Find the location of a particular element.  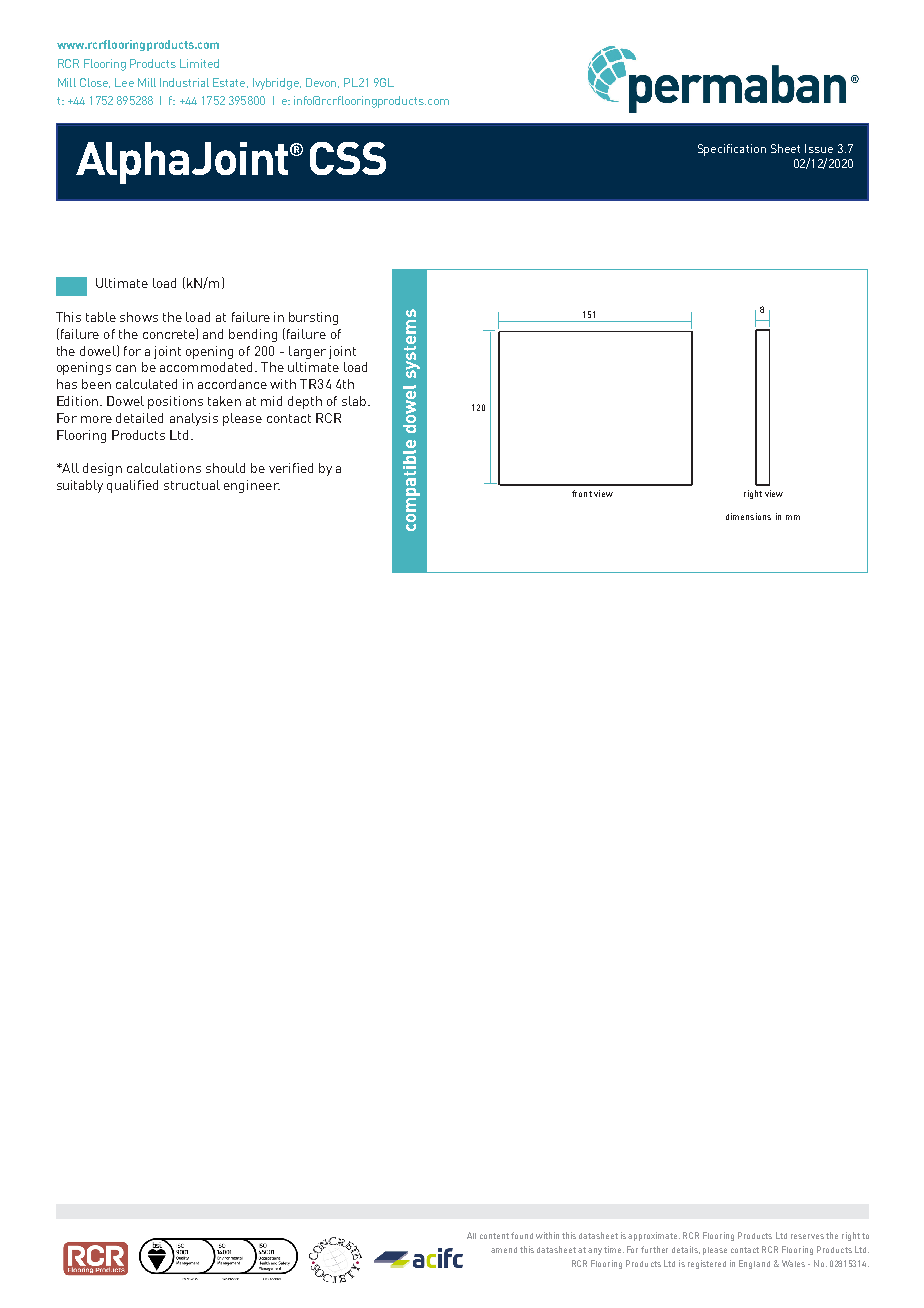

CSS is located at coordinates (348, 158).
